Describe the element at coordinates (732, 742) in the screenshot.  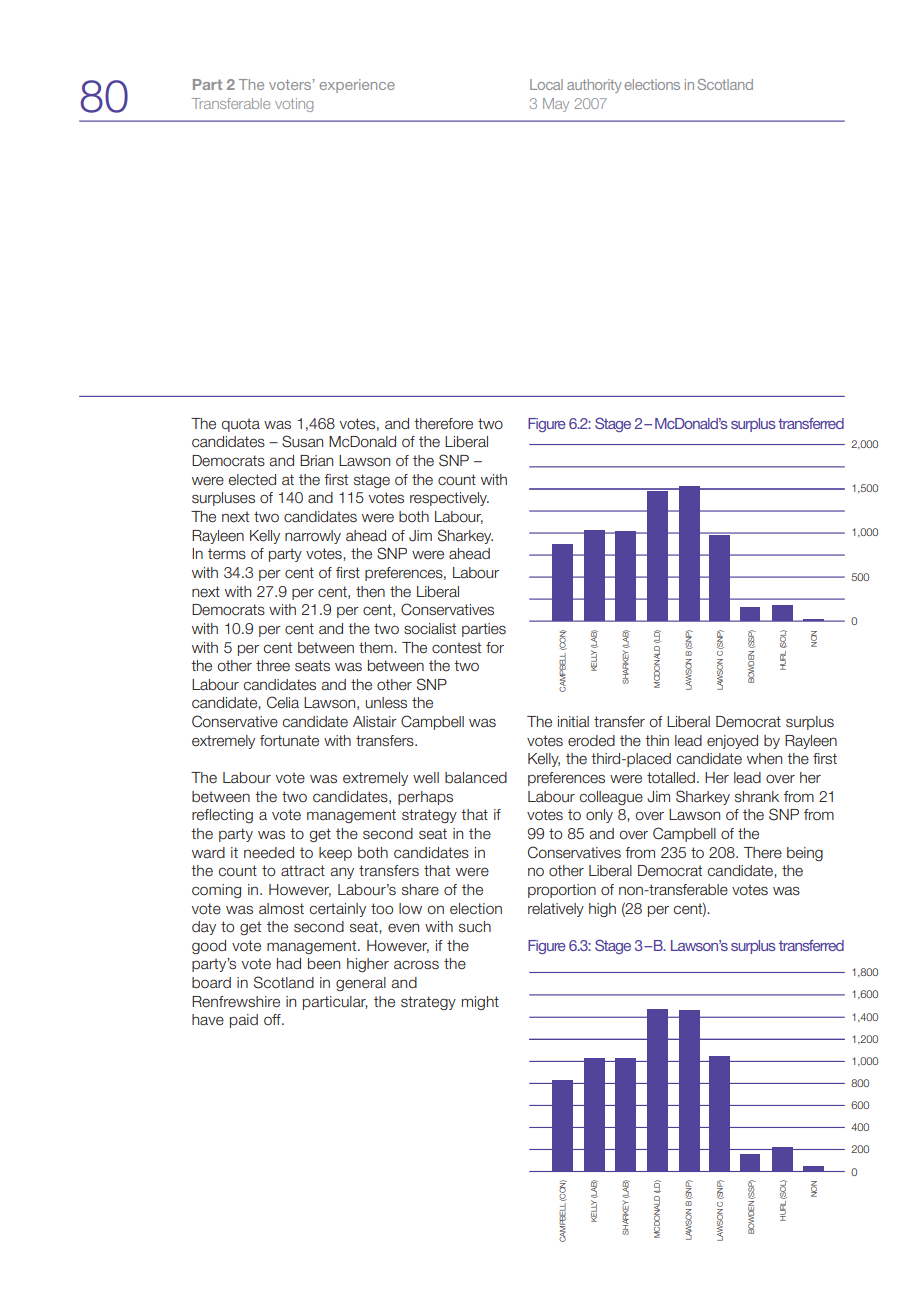
I see `enjoyed` at that location.
